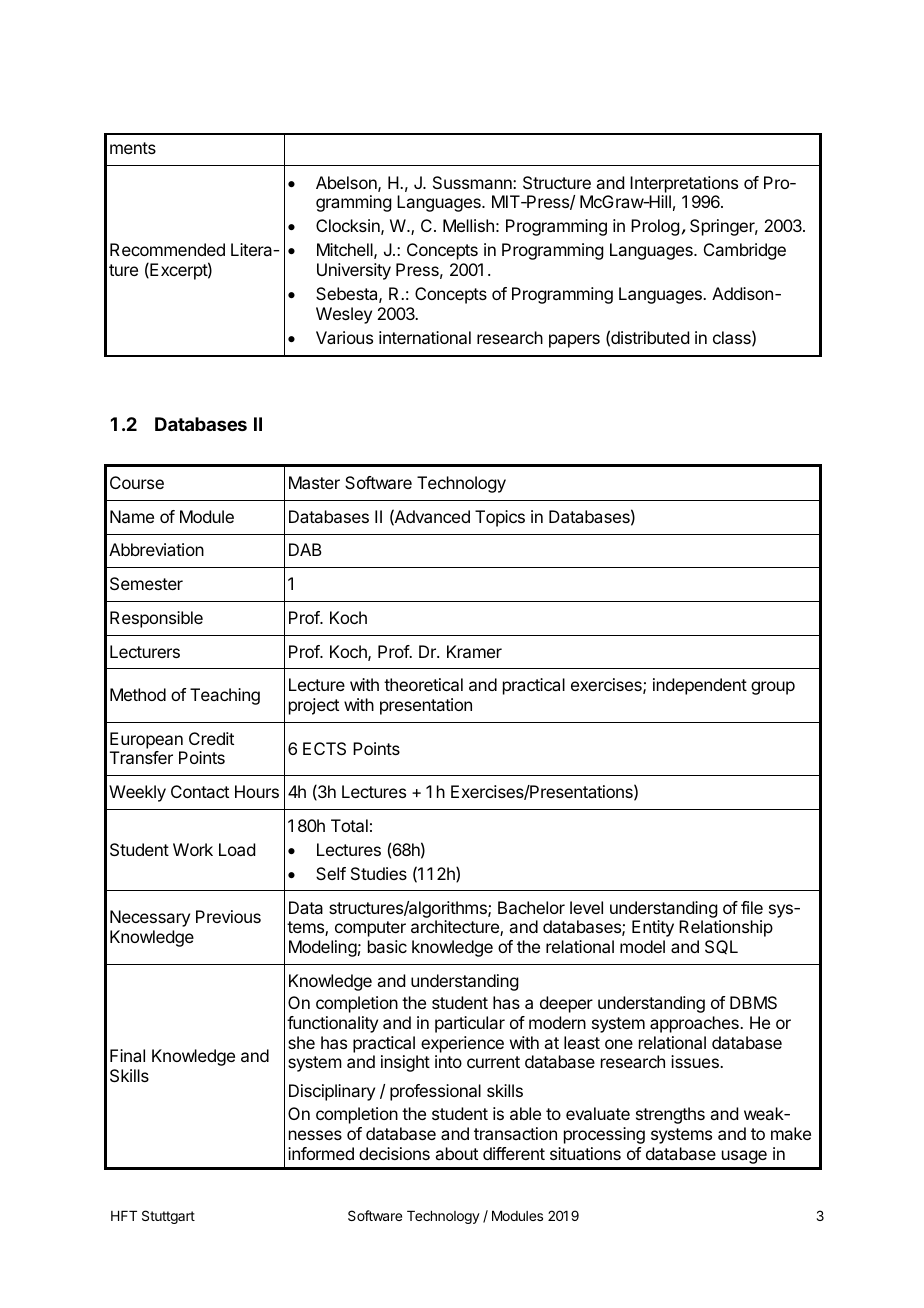  What do you see at coordinates (193, 849) in the screenshot?
I see `Work` at bounding box center [193, 849].
